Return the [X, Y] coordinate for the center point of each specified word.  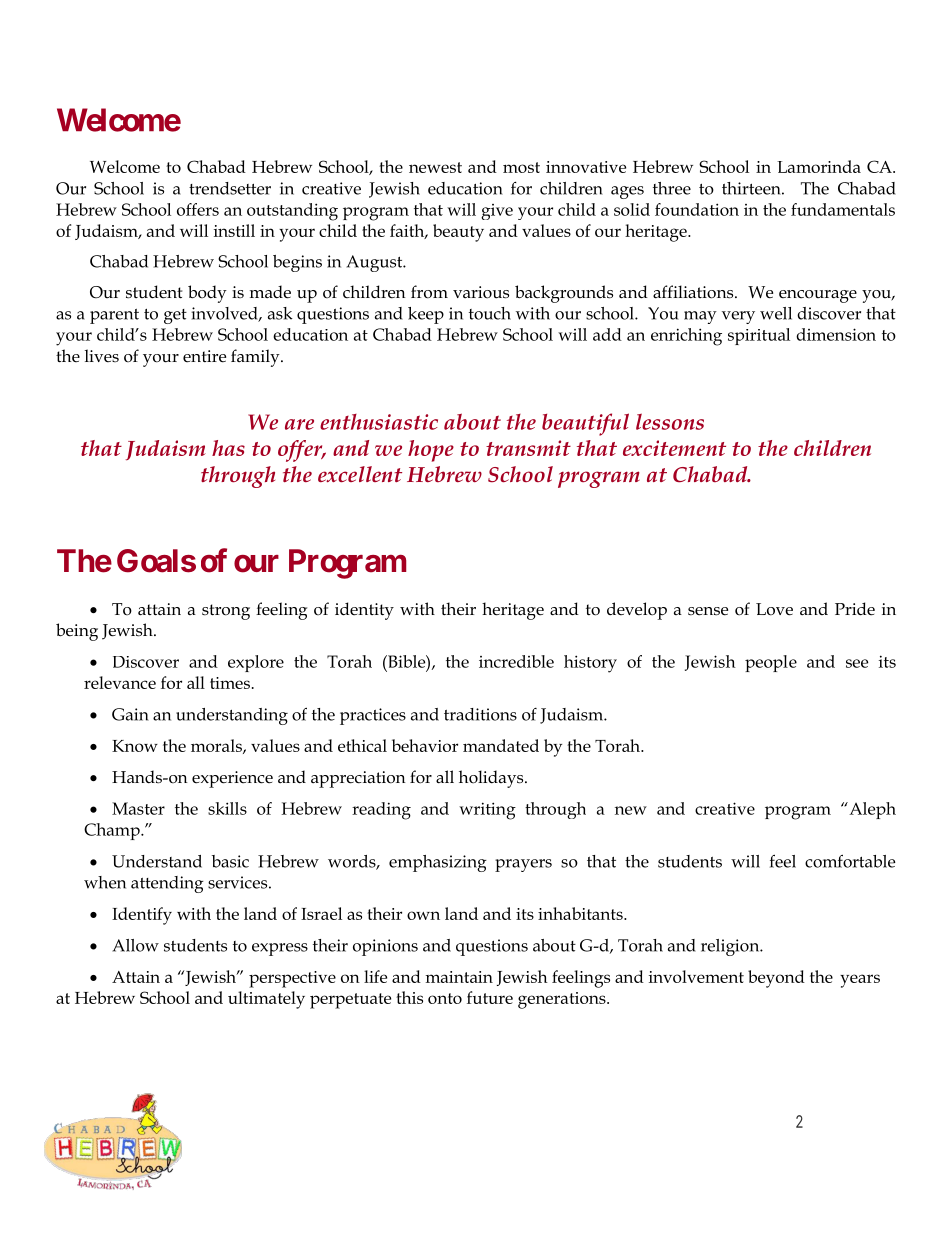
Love [774, 609]
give [497, 212]
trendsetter [230, 188]
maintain [459, 977]
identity [364, 611]
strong [226, 612]
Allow [135, 945]
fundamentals [843, 209]
